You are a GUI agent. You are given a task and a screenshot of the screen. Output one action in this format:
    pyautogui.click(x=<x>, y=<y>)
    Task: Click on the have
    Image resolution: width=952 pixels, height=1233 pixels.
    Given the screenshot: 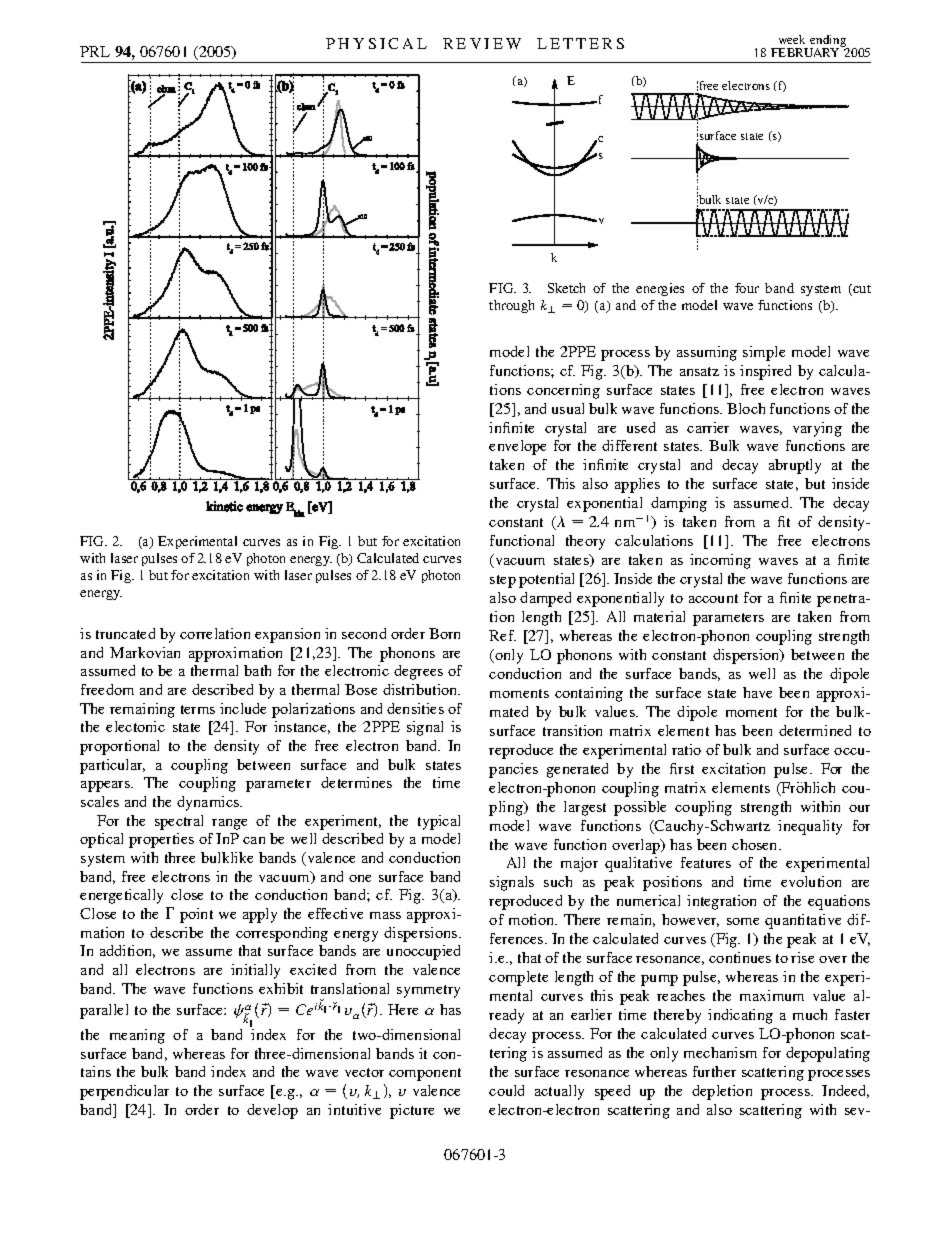 What is the action you would take?
    pyautogui.click(x=757, y=692)
